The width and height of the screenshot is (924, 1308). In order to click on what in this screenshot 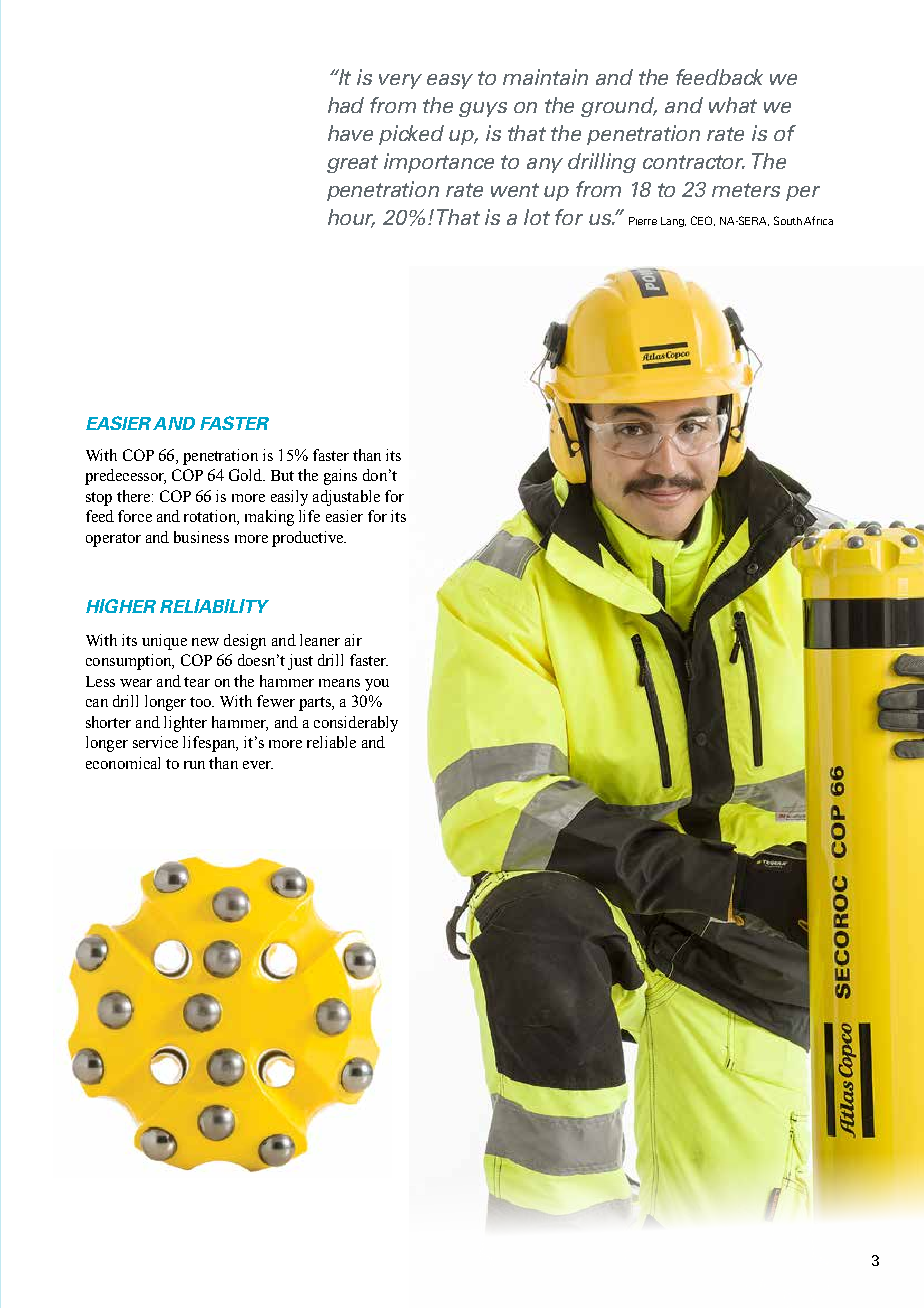, I will do `click(733, 105)`.
